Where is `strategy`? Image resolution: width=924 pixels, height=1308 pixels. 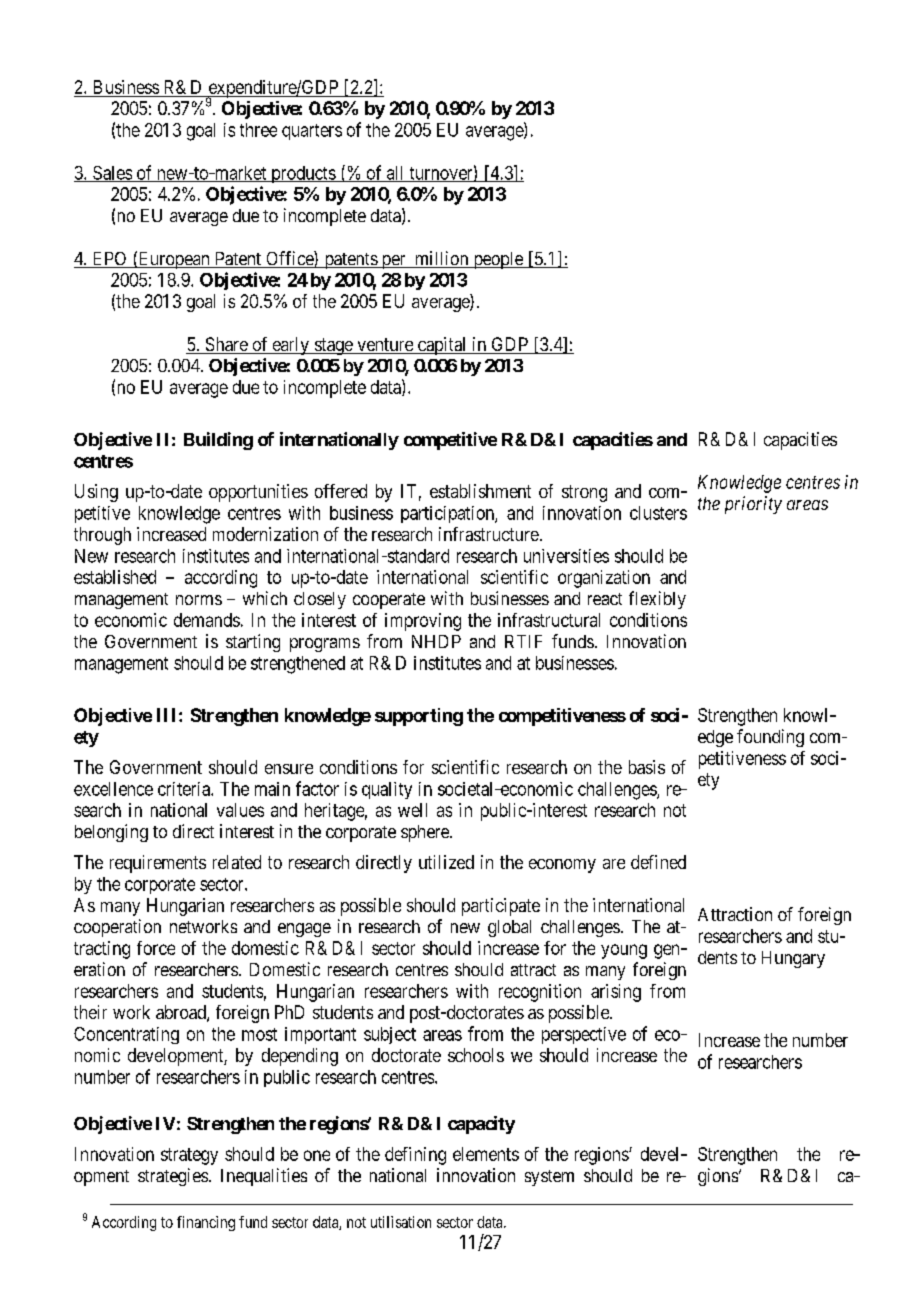 strategy is located at coordinates (189, 1156).
